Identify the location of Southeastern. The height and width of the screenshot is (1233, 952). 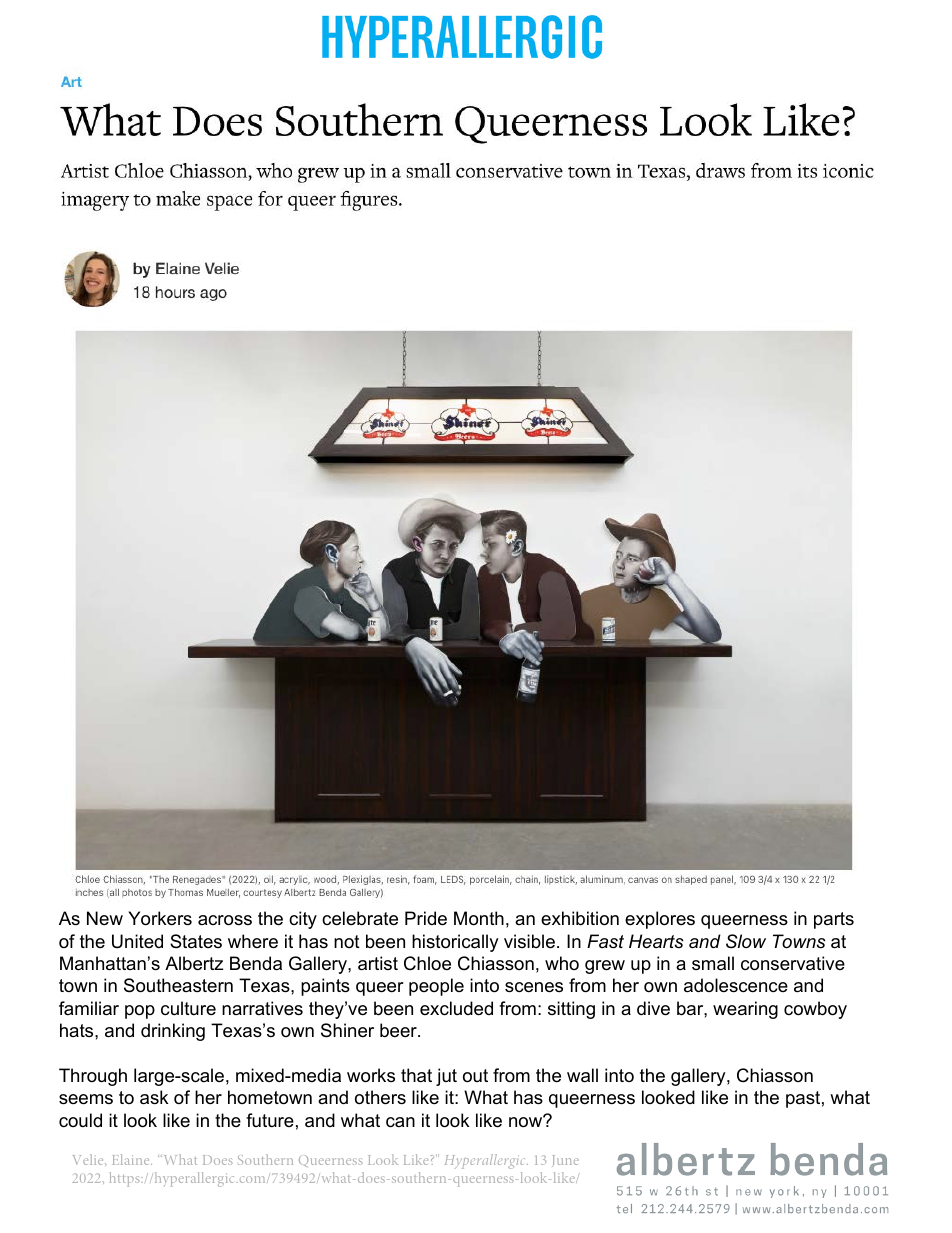
(178, 985).
